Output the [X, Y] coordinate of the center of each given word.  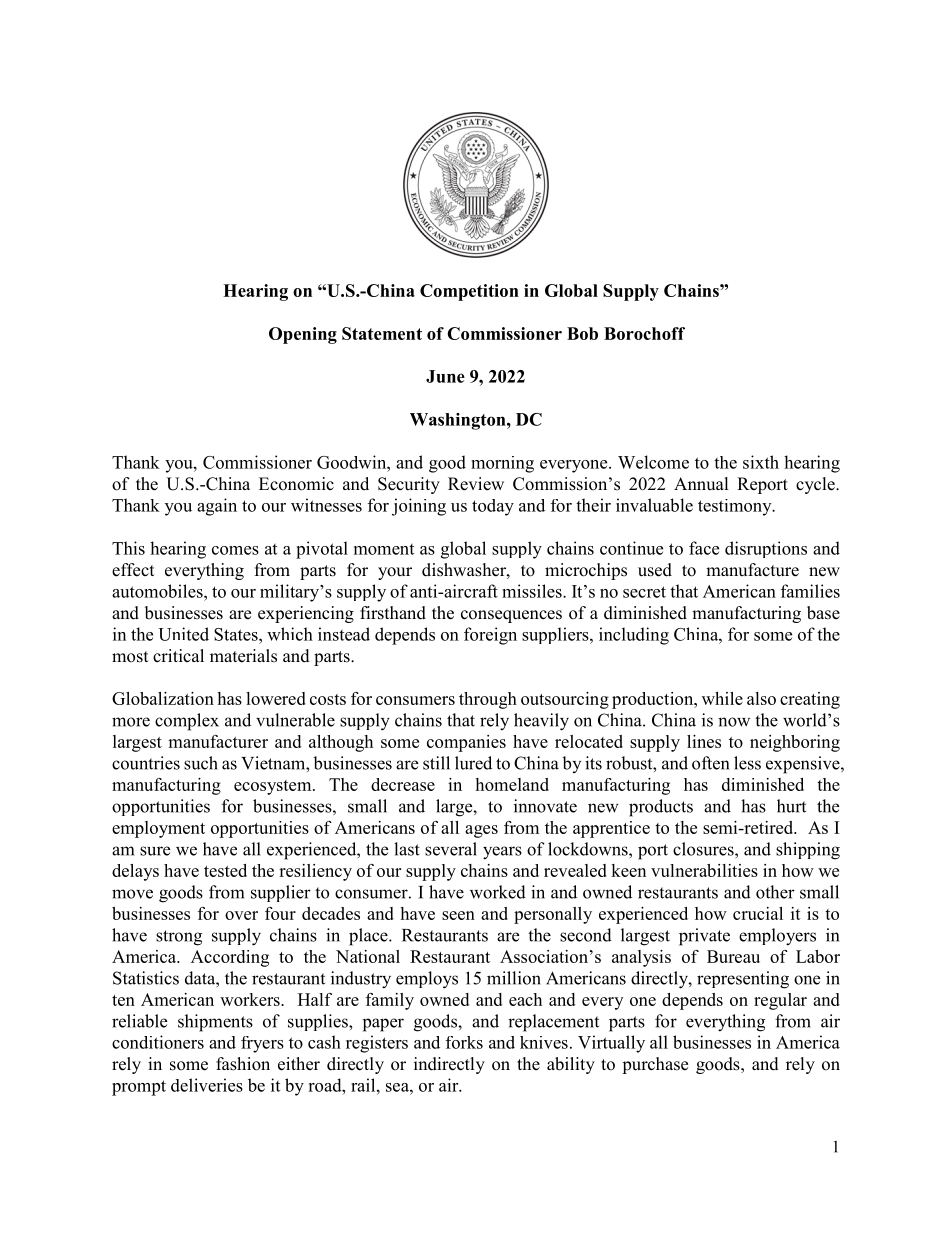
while [722, 698]
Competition [469, 292]
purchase [655, 1065]
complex [187, 722]
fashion [243, 1064]
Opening [303, 335]
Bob [582, 333]
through [488, 700]
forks [464, 1042]
